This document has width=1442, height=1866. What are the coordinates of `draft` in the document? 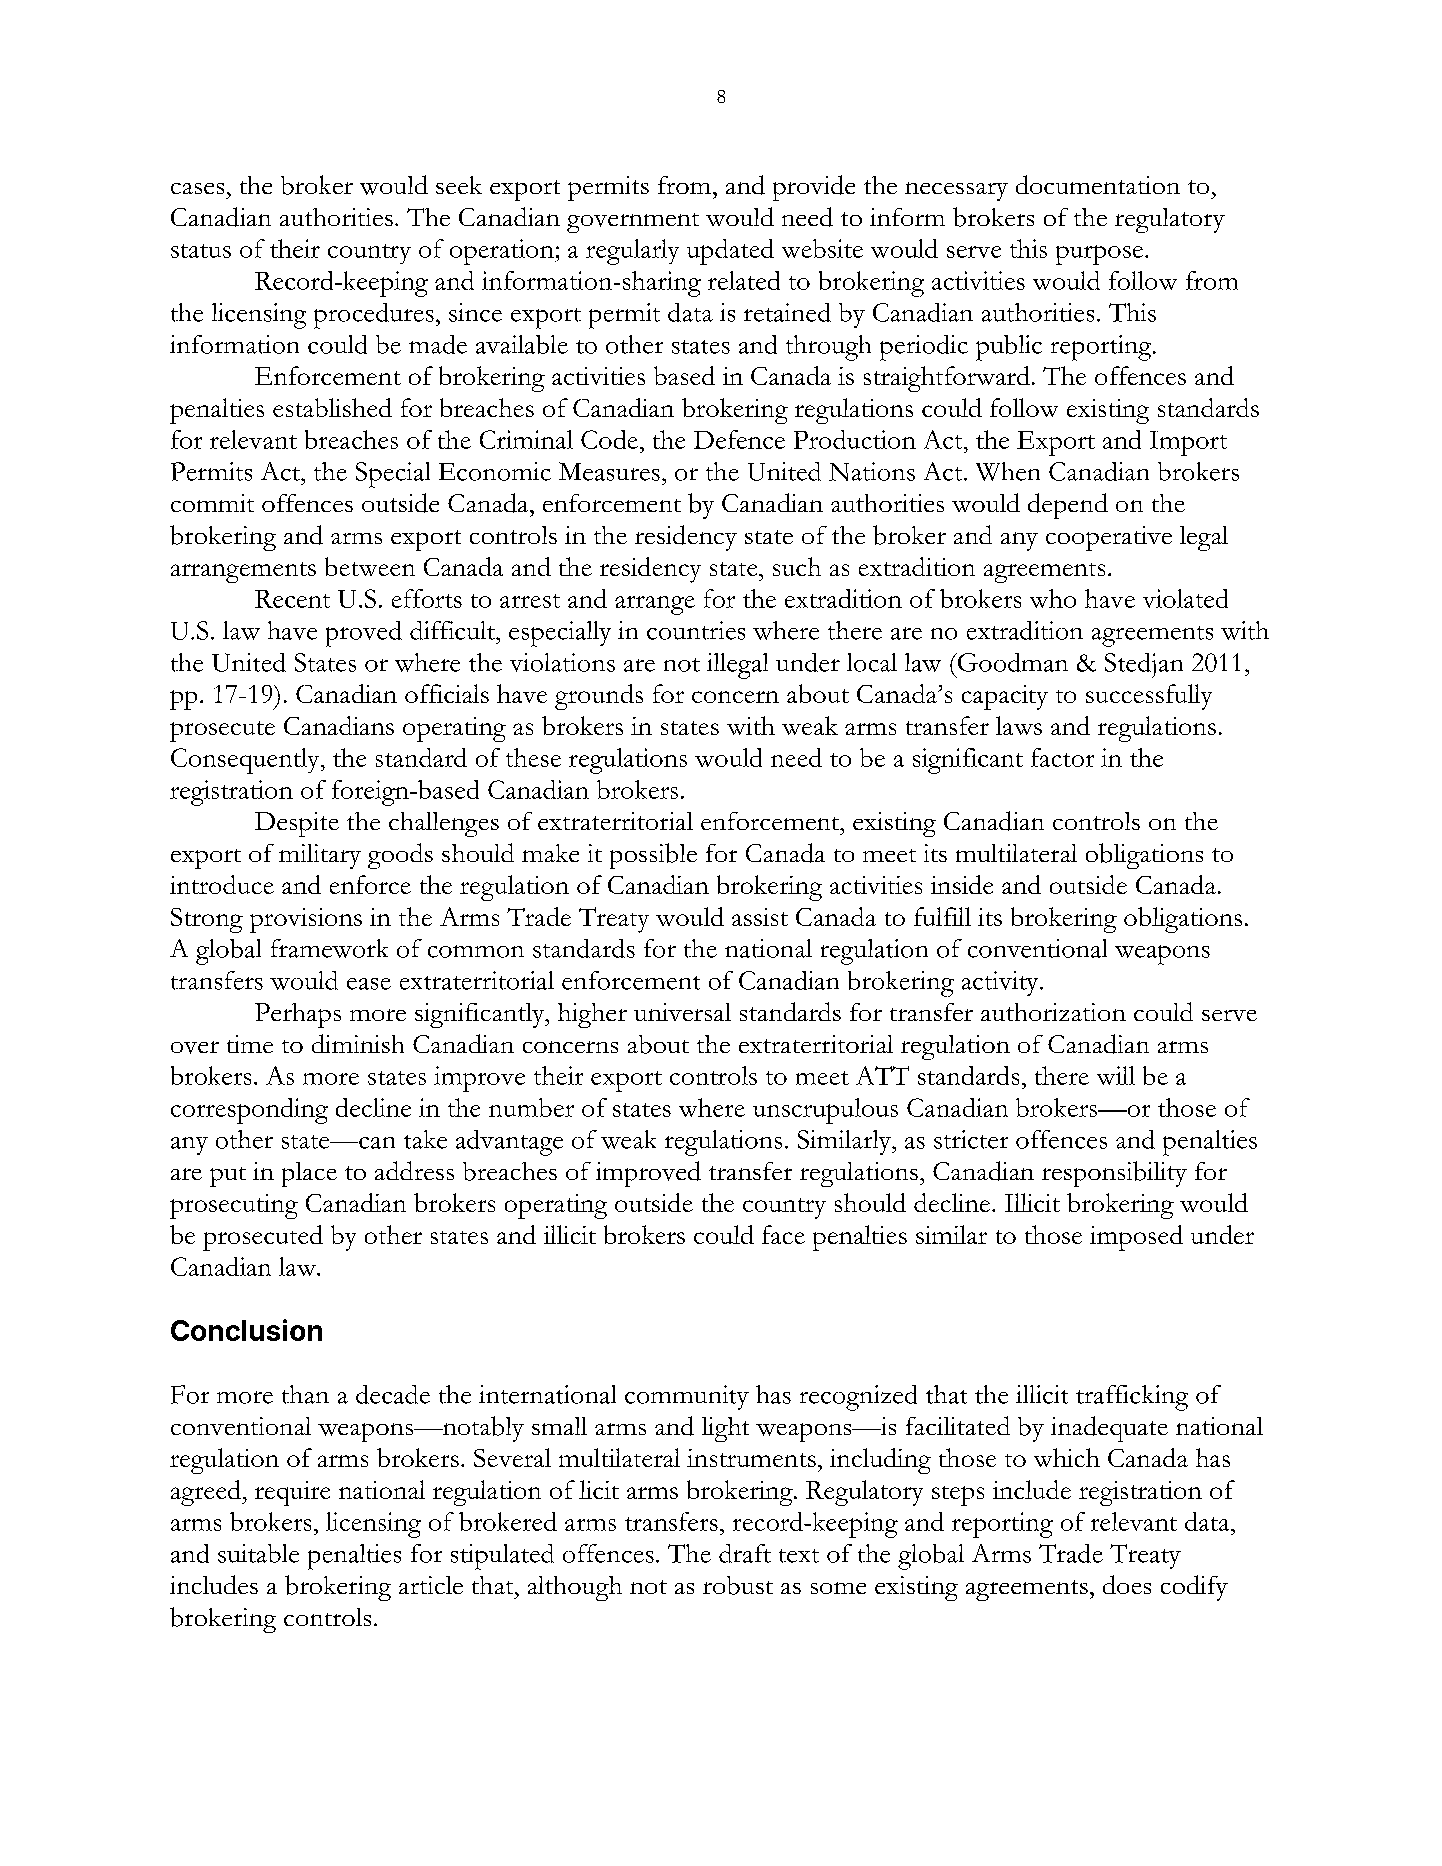 It's located at (745, 1553).
